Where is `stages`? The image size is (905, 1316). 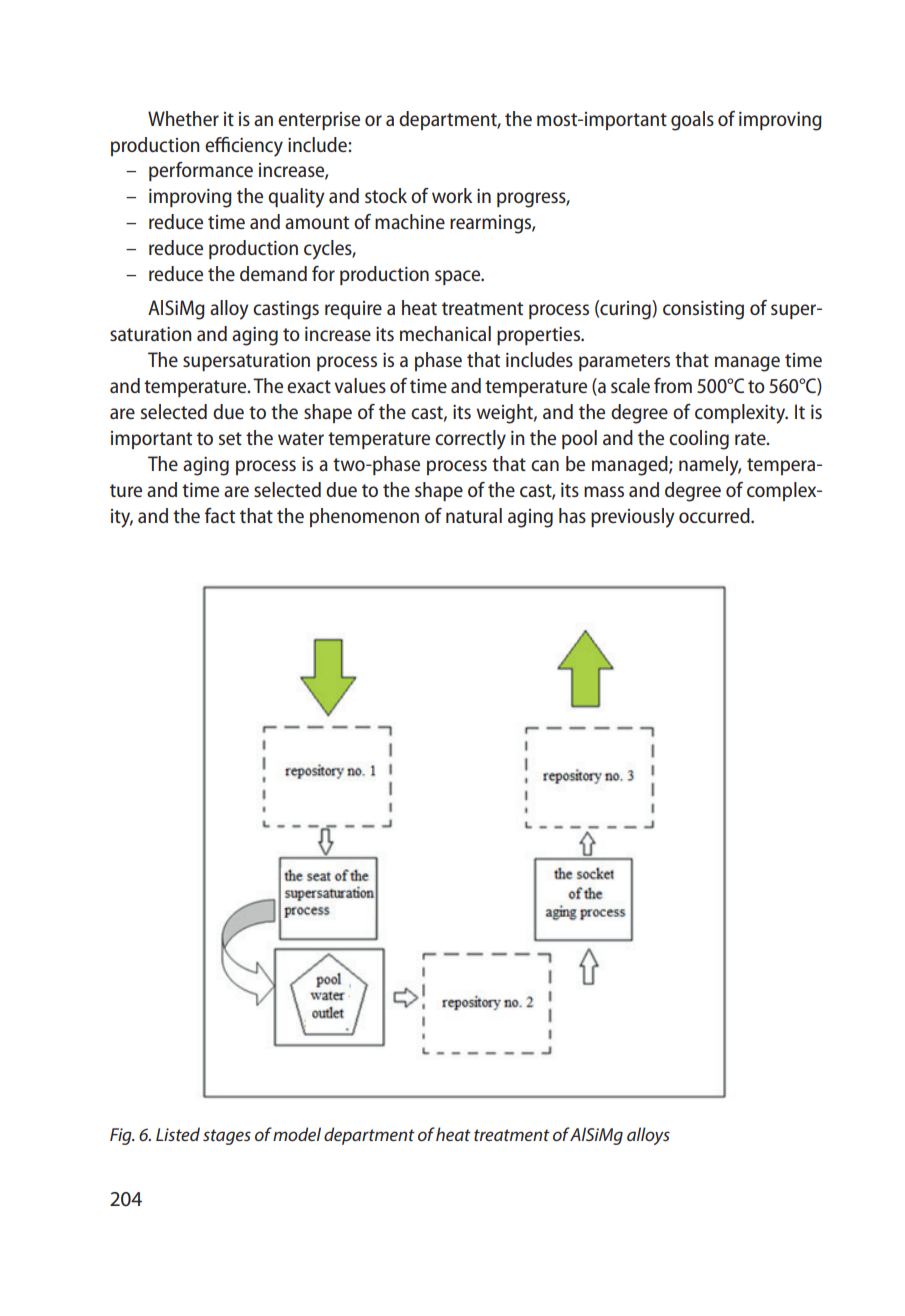 stages is located at coordinates (227, 1137).
